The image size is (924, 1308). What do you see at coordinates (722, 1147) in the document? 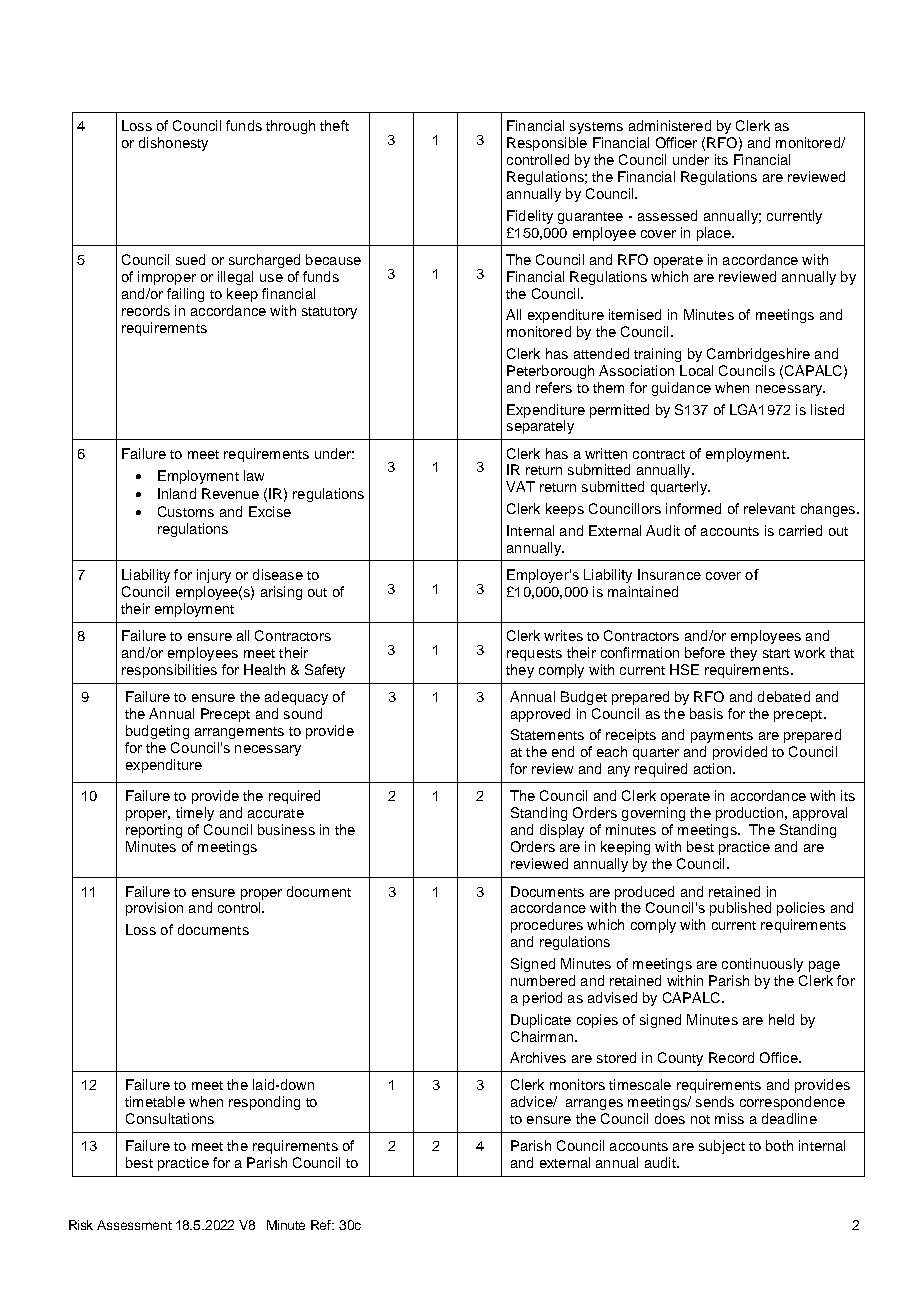
I see `subject` at bounding box center [722, 1147].
